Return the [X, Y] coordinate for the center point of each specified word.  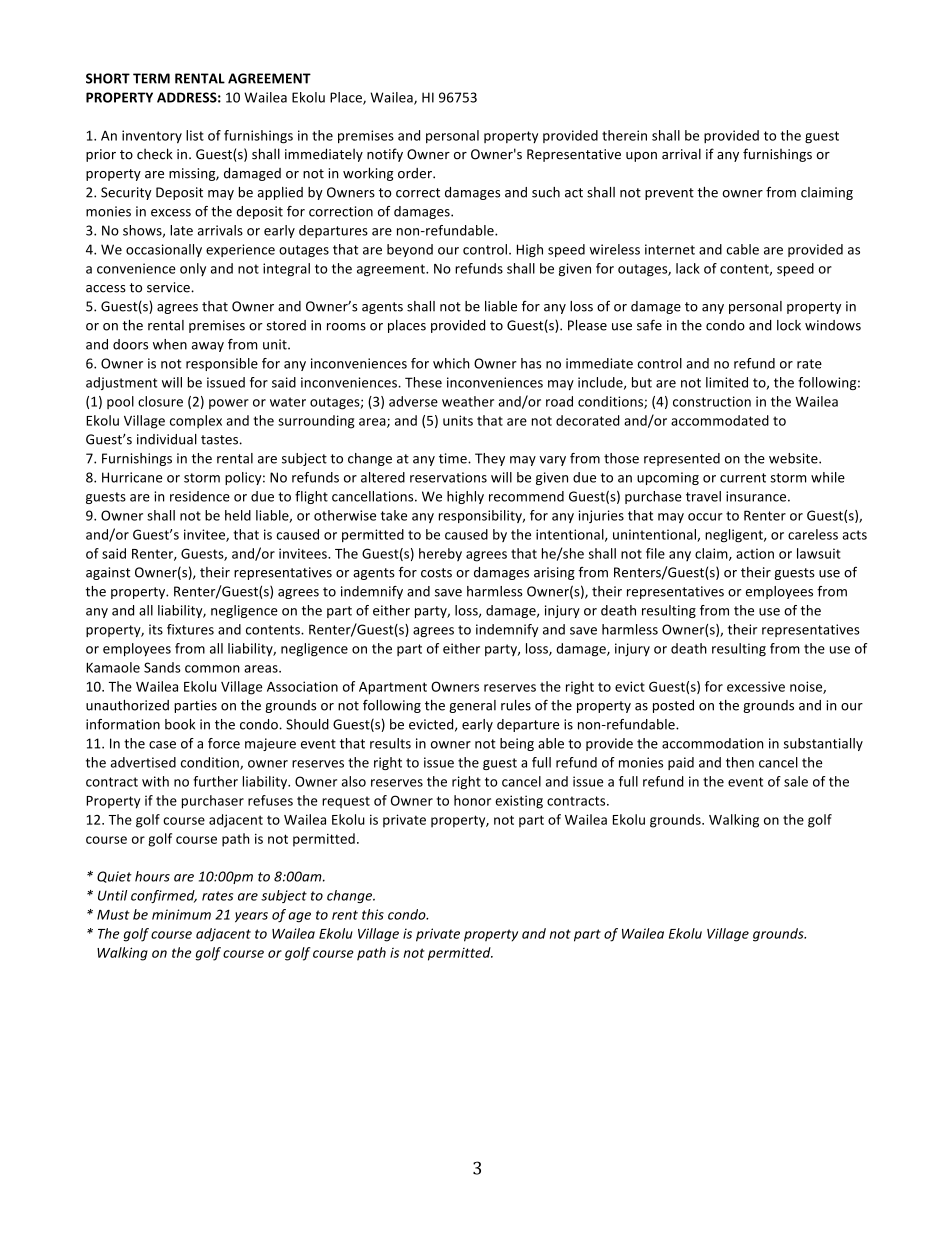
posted [673, 706]
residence [200, 496]
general [472, 706]
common [212, 669]
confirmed [164, 896]
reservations [448, 477]
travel [703, 496]
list [195, 135]
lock [789, 325]
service [169, 287]
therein [624, 135]
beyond [410, 250]
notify [385, 155]
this [373, 914]
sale [796, 781]
